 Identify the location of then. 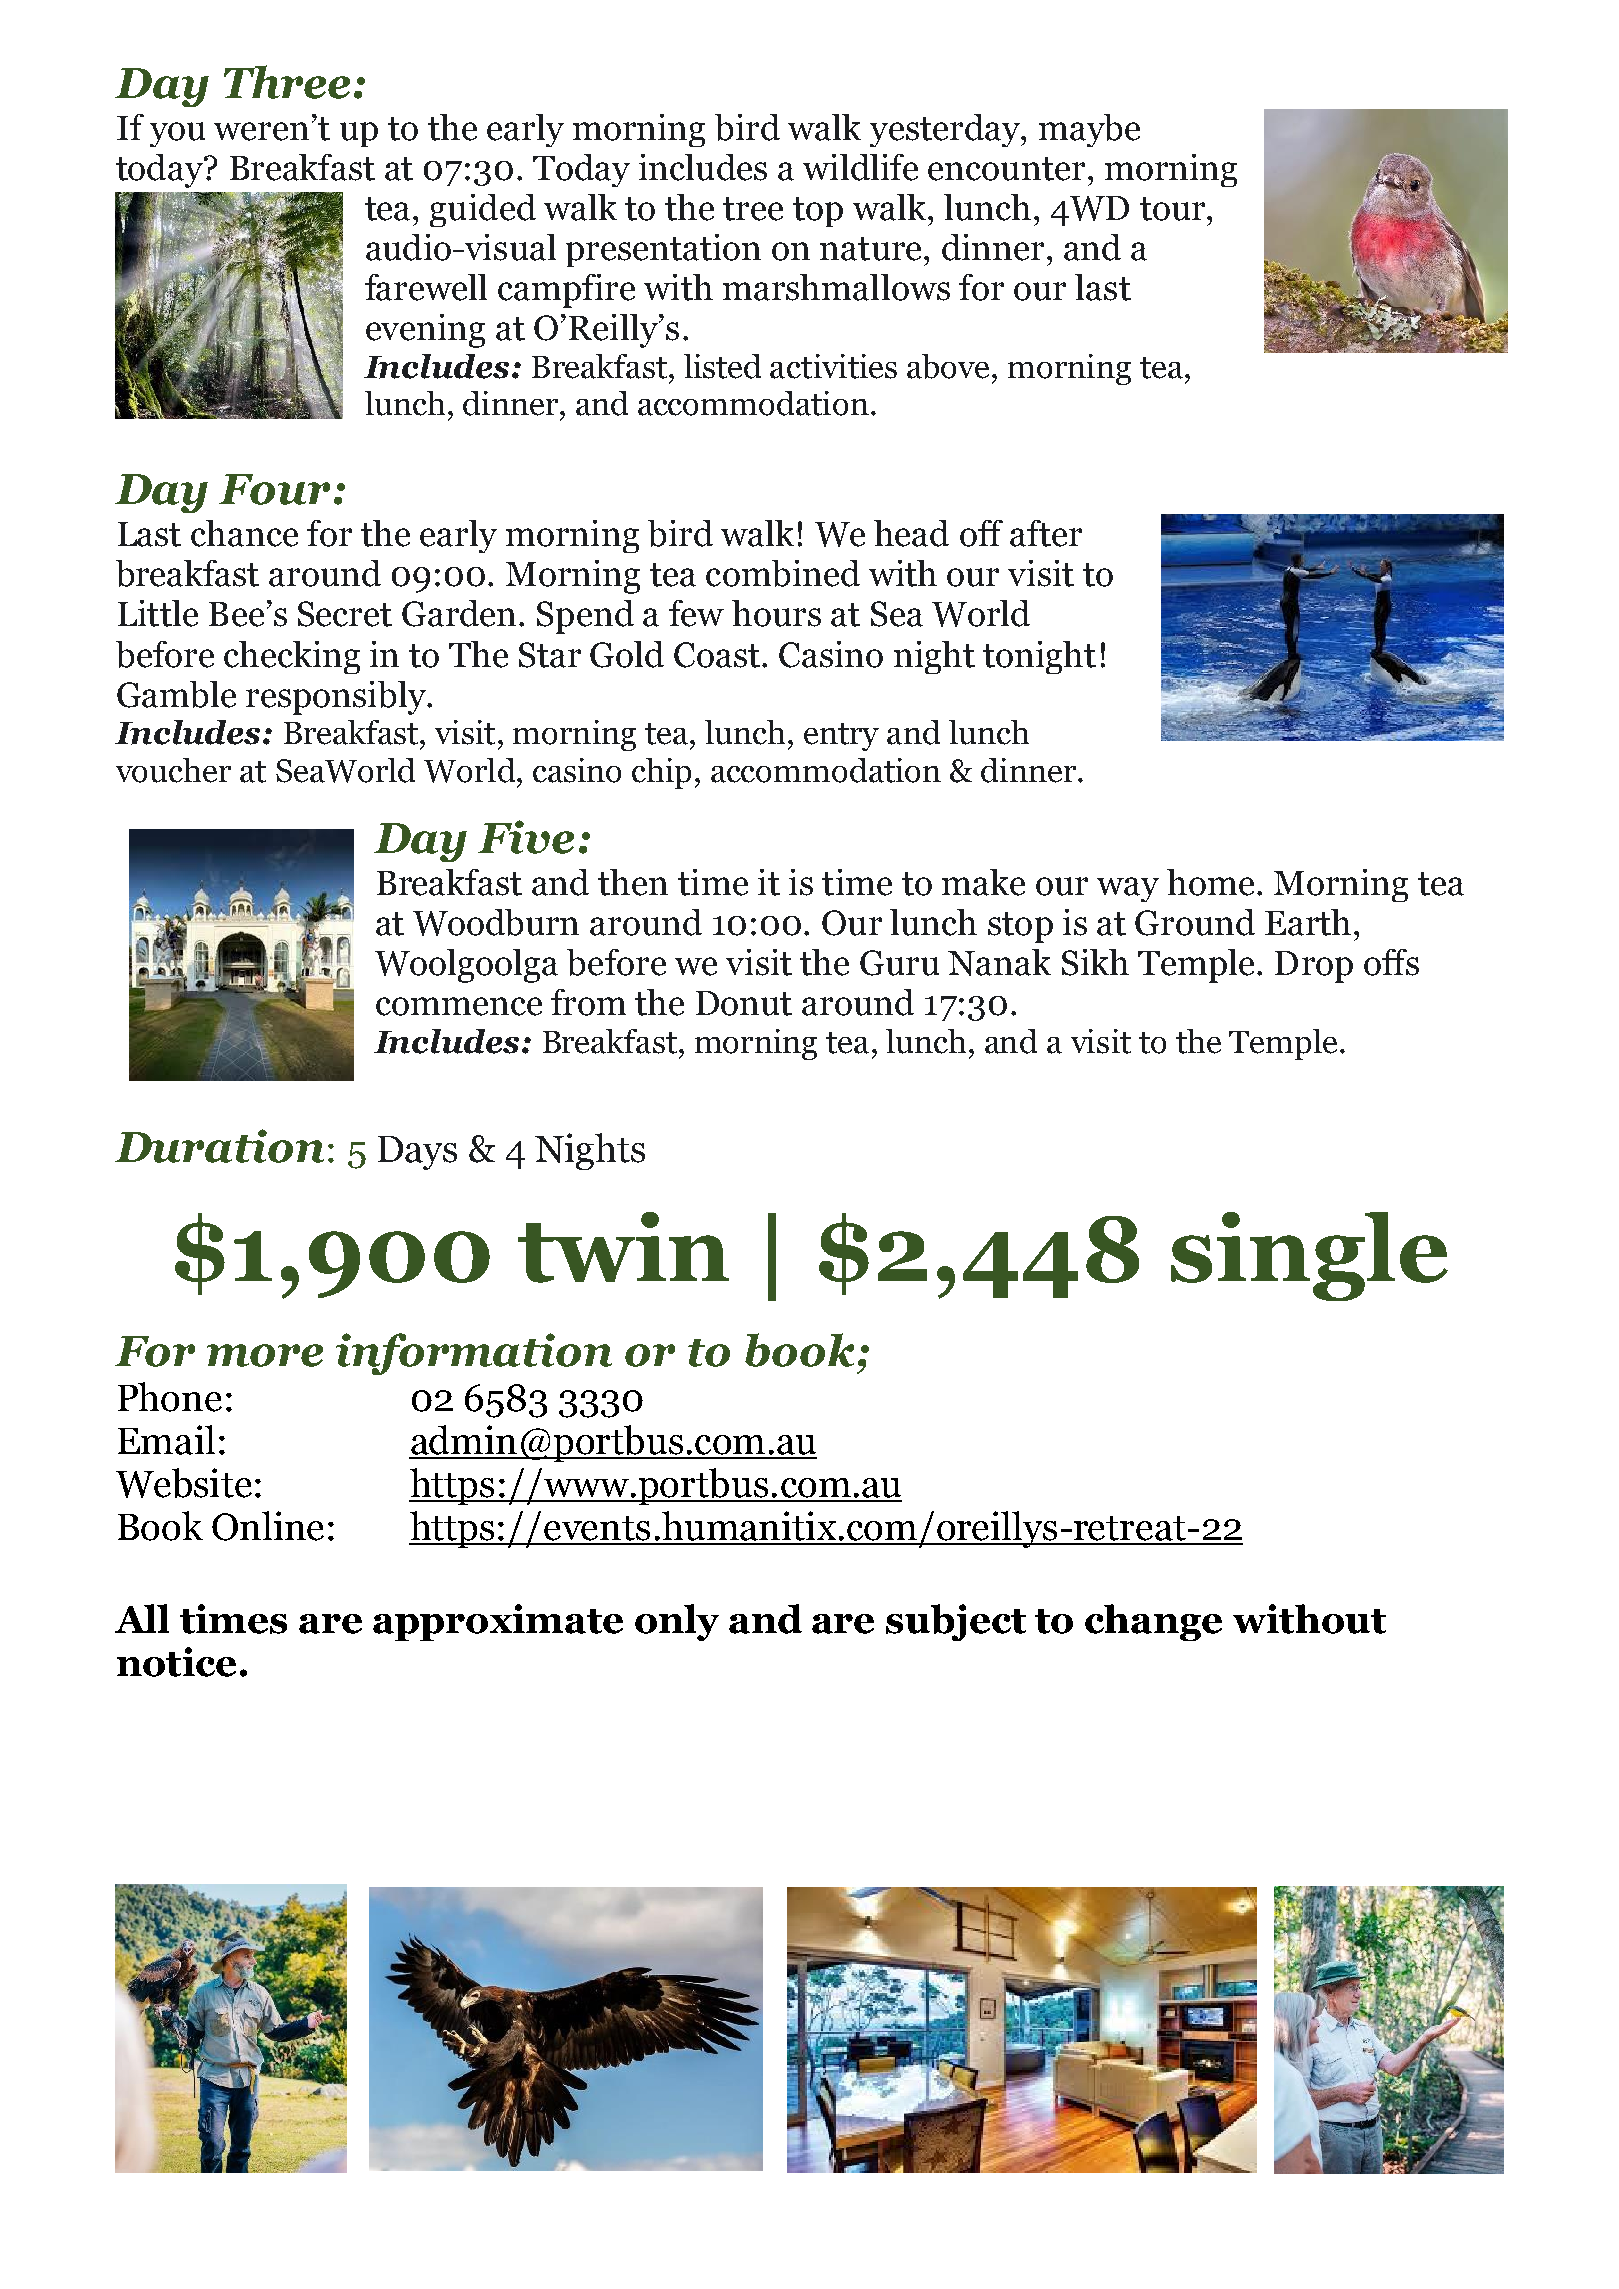
(633, 882).
